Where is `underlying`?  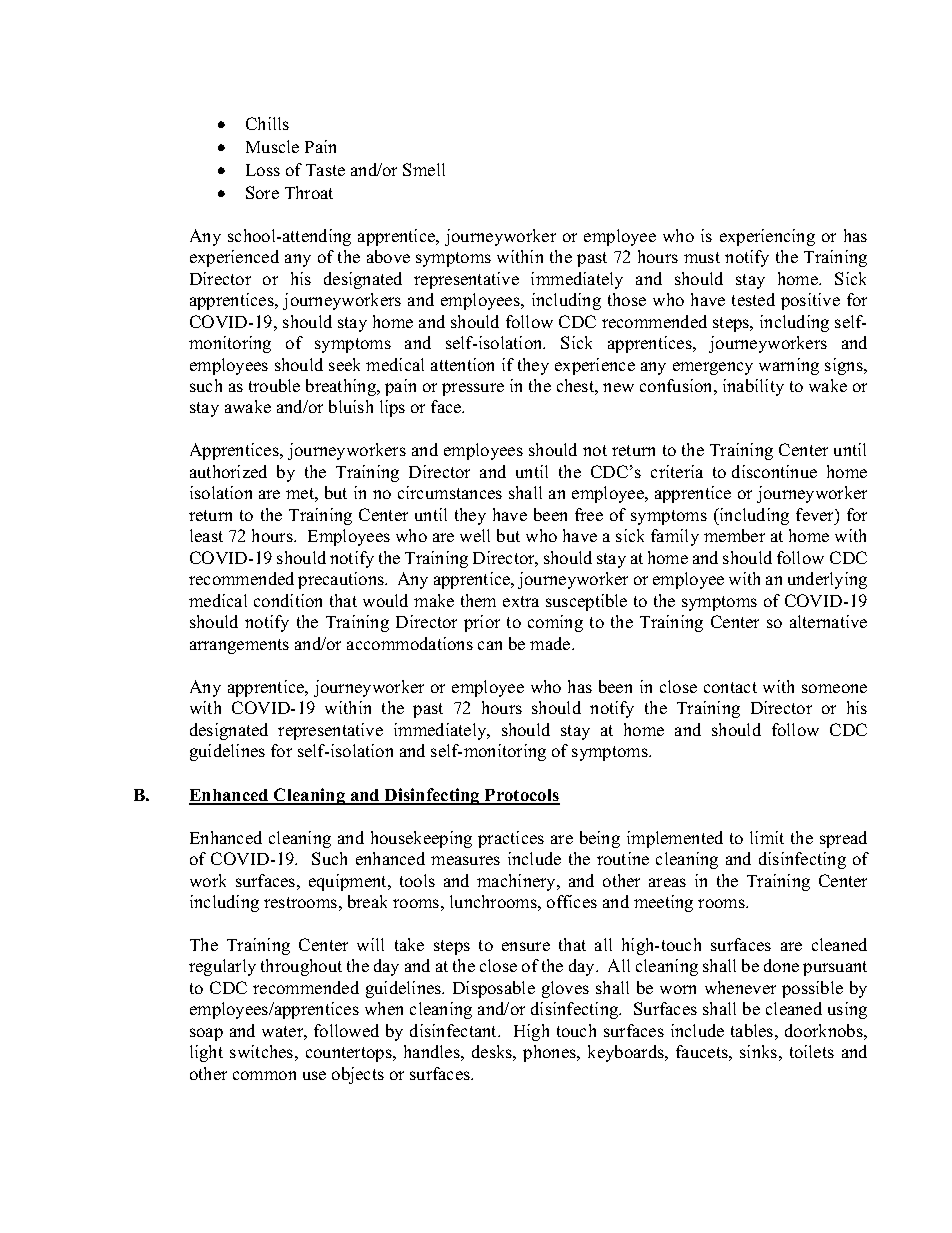
underlying is located at coordinates (827, 580).
